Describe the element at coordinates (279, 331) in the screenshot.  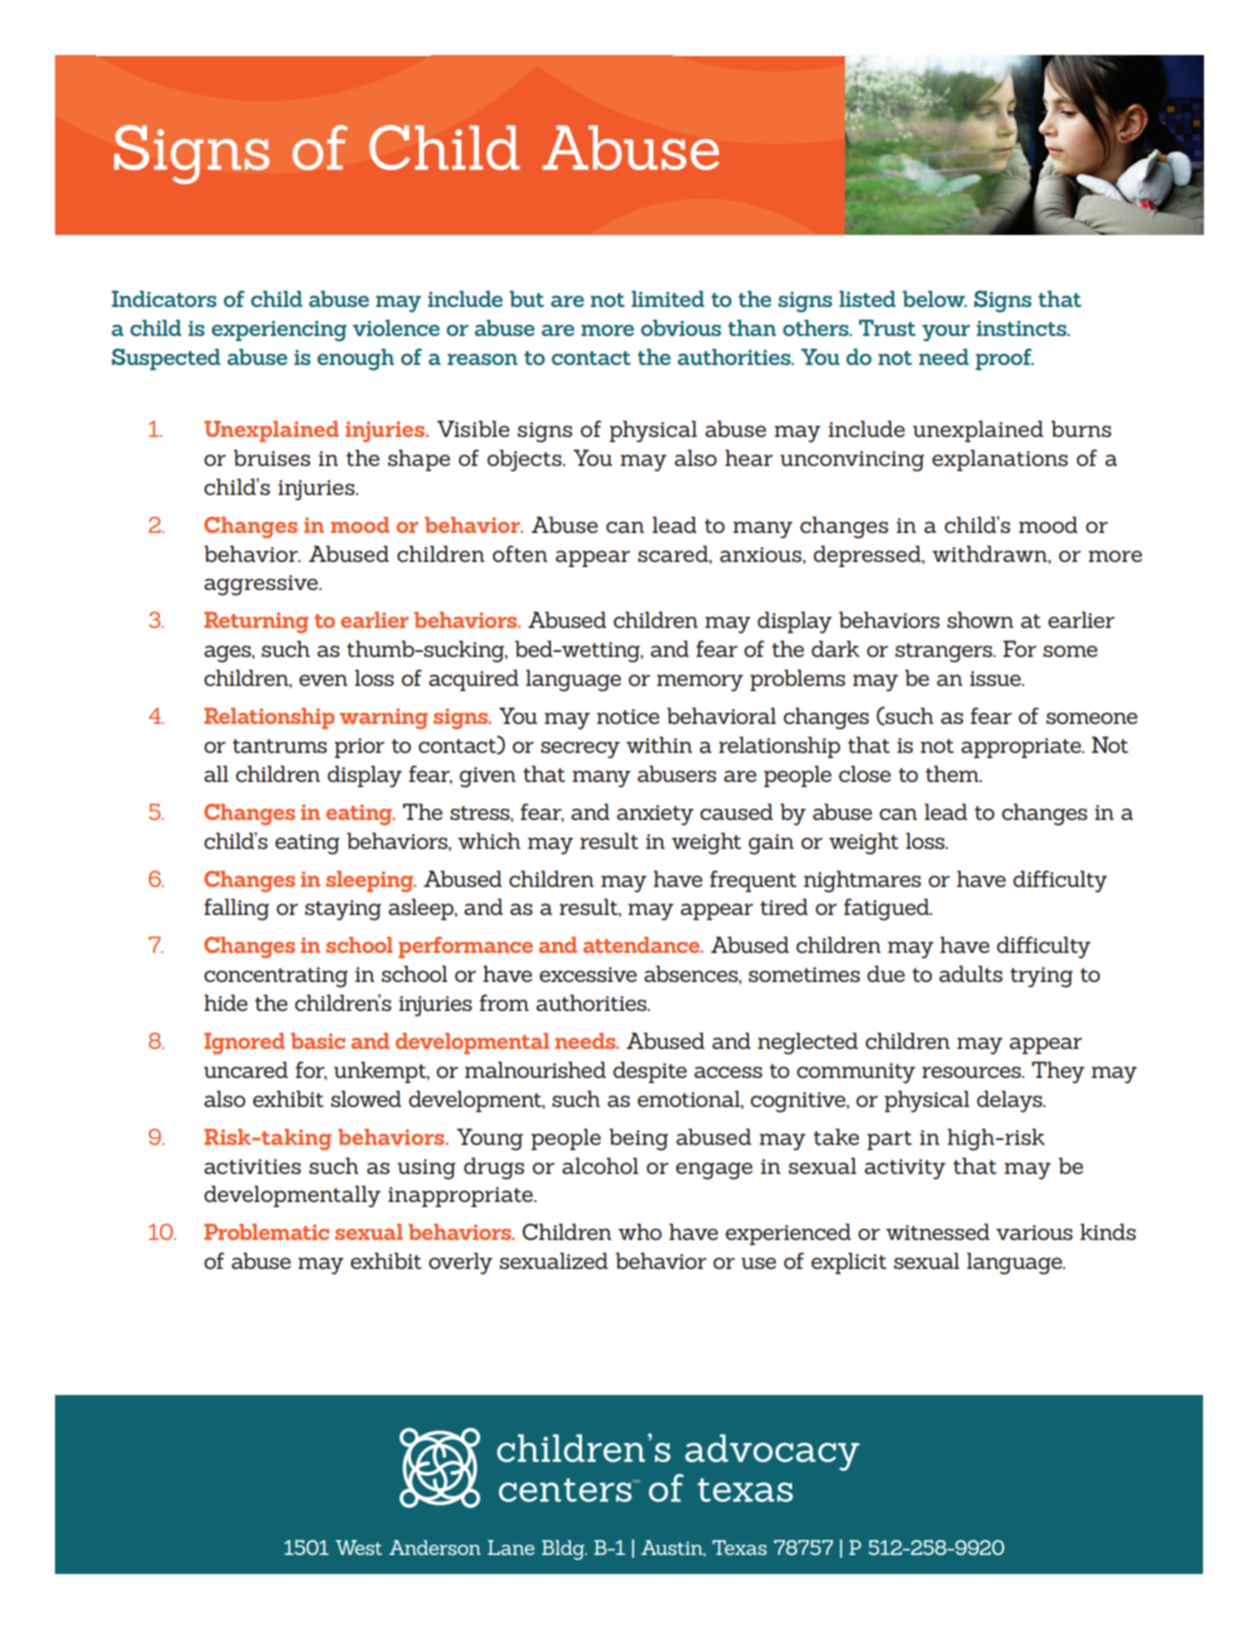
I see `experiencing` at that location.
